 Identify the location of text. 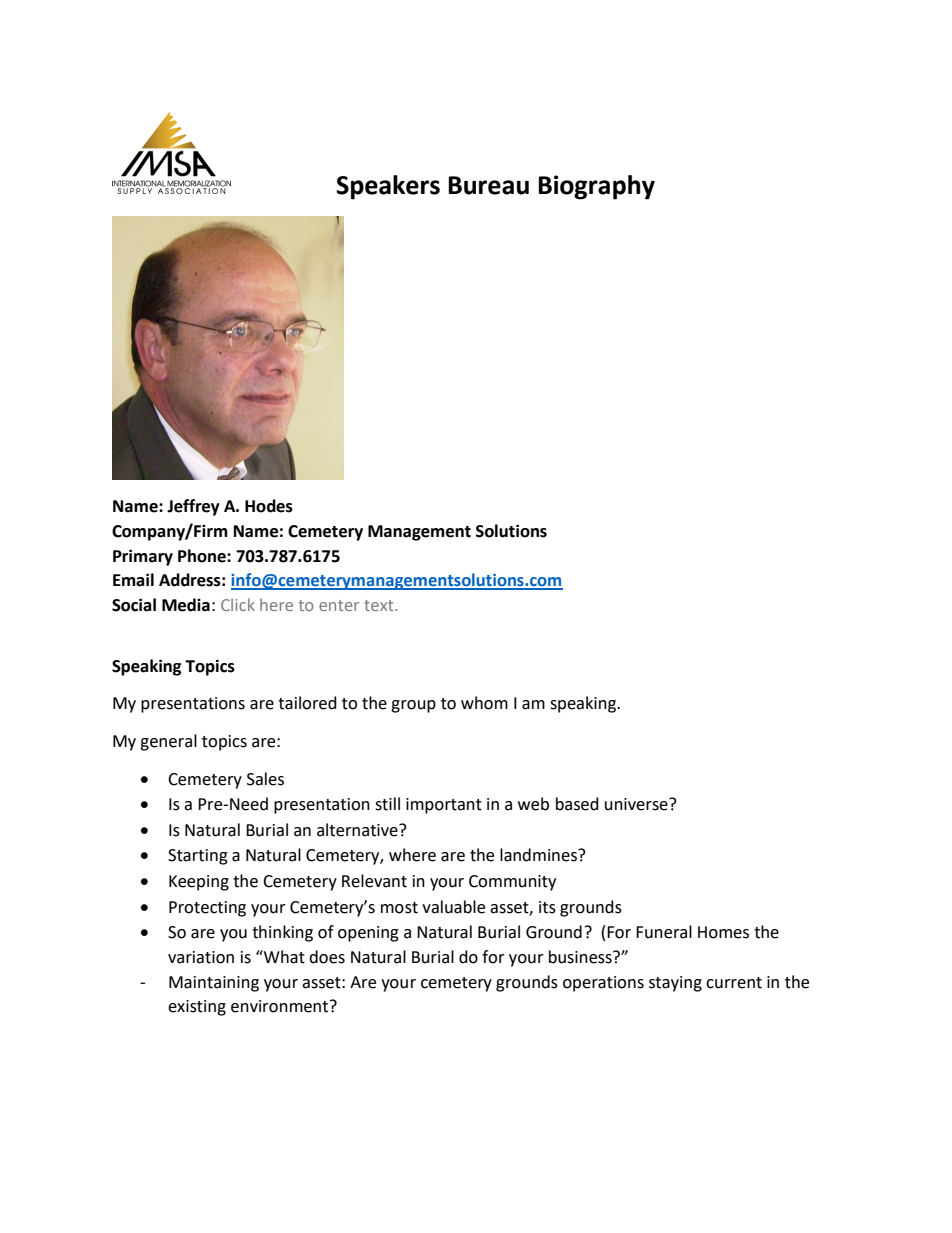
(380, 605).
